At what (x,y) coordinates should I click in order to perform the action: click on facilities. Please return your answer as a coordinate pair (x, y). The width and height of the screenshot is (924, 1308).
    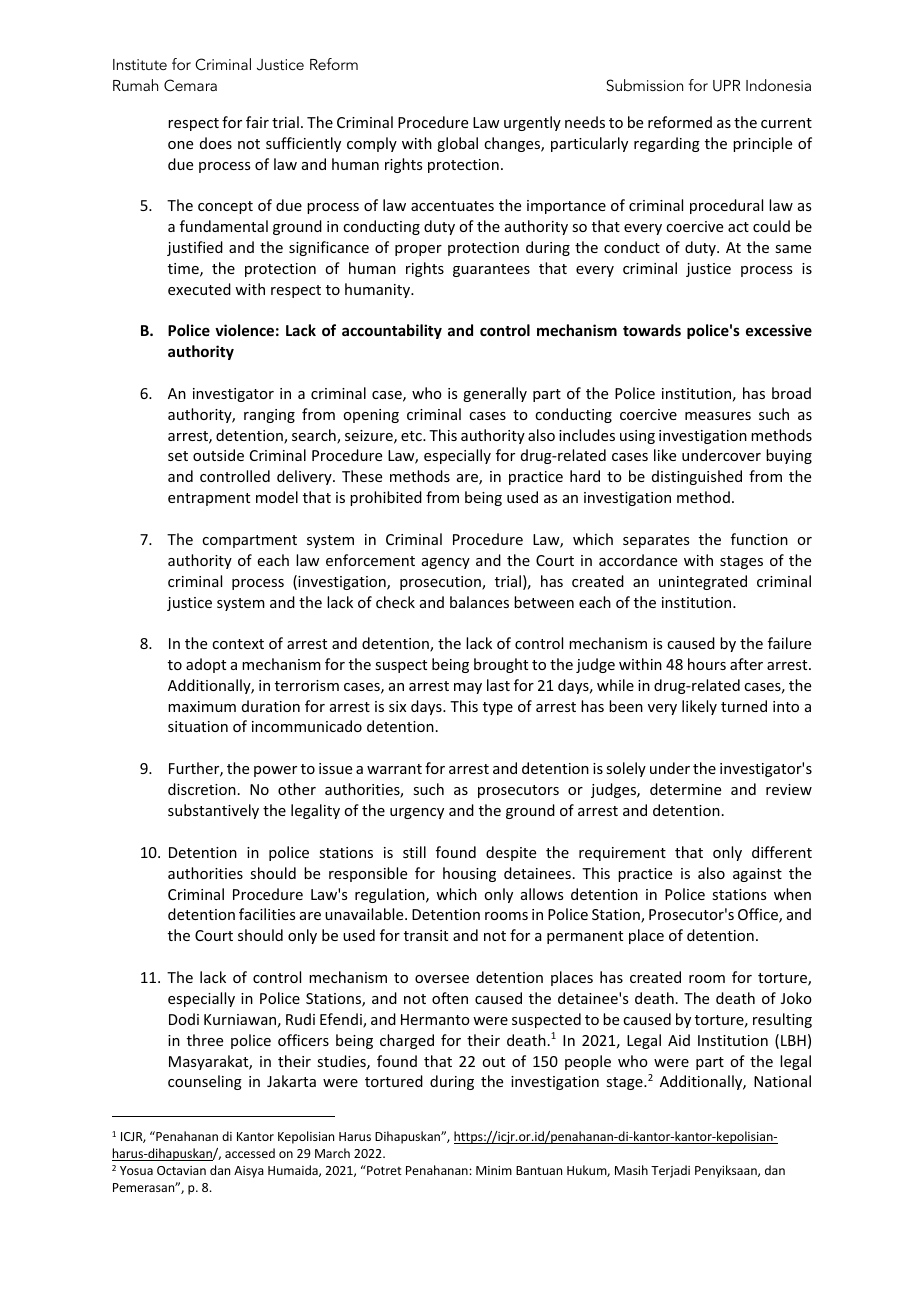
    Looking at the image, I should click on (267, 914).
